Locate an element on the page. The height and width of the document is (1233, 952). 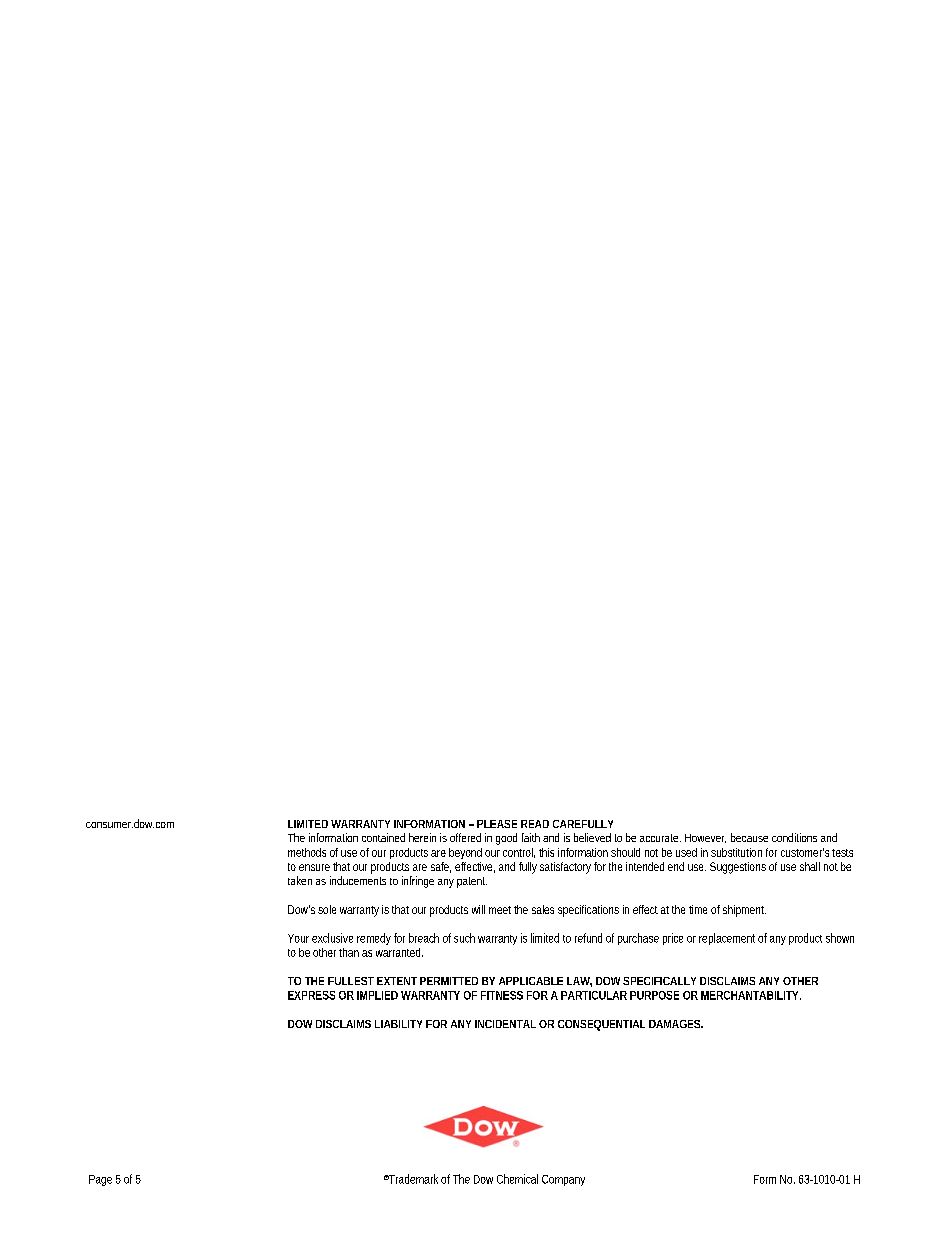
Chemical is located at coordinates (517, 1179).
